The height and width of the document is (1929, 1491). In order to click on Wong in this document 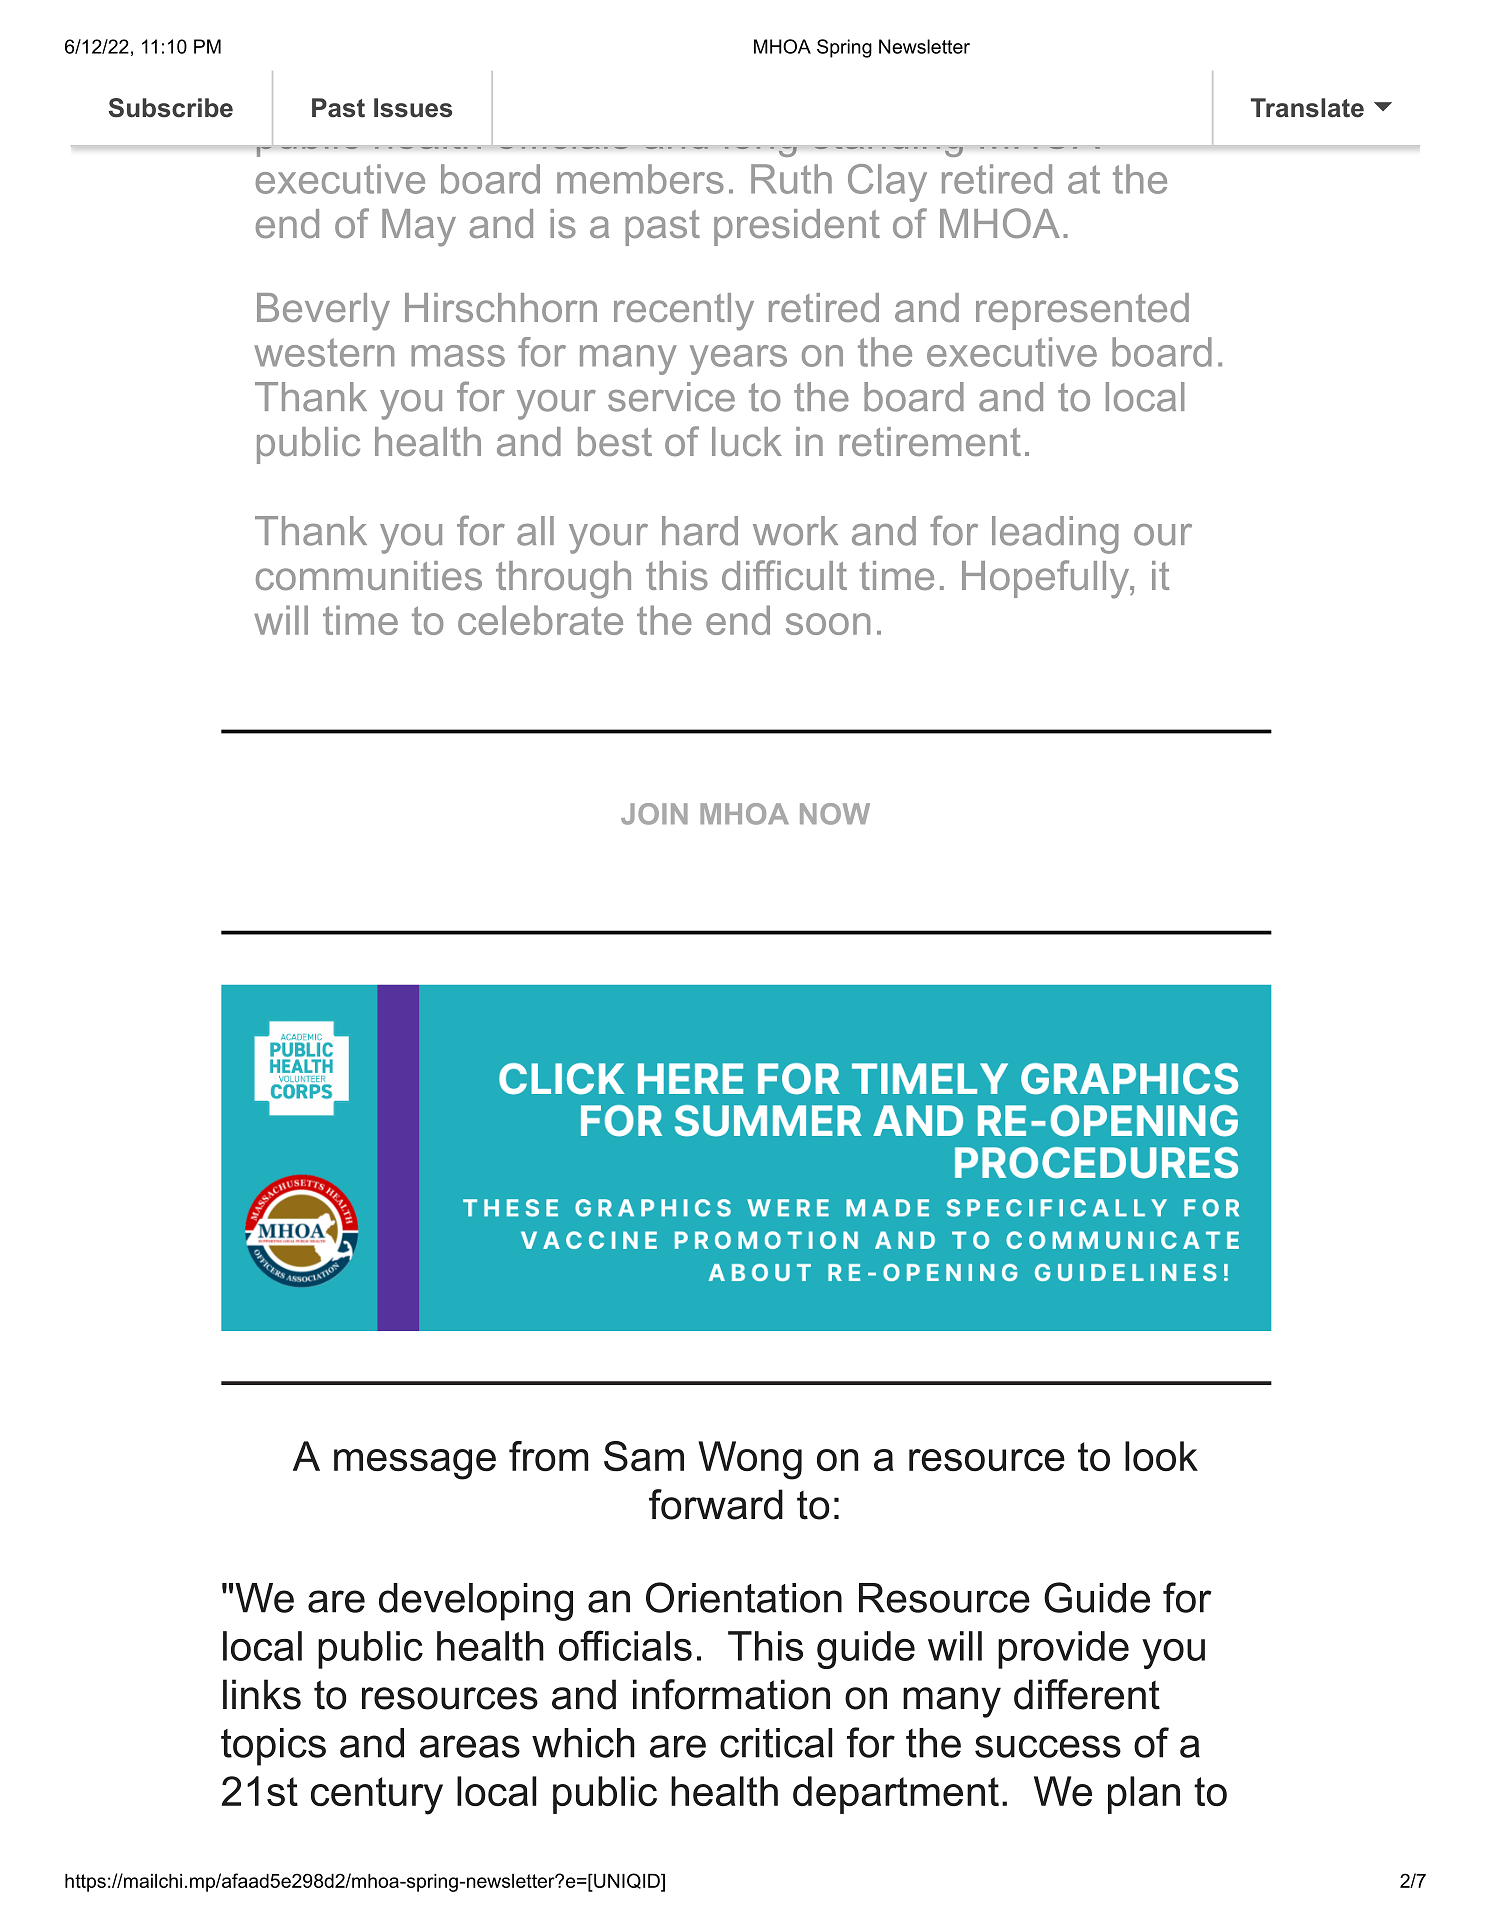, I will do `click(750, 1460)`.
